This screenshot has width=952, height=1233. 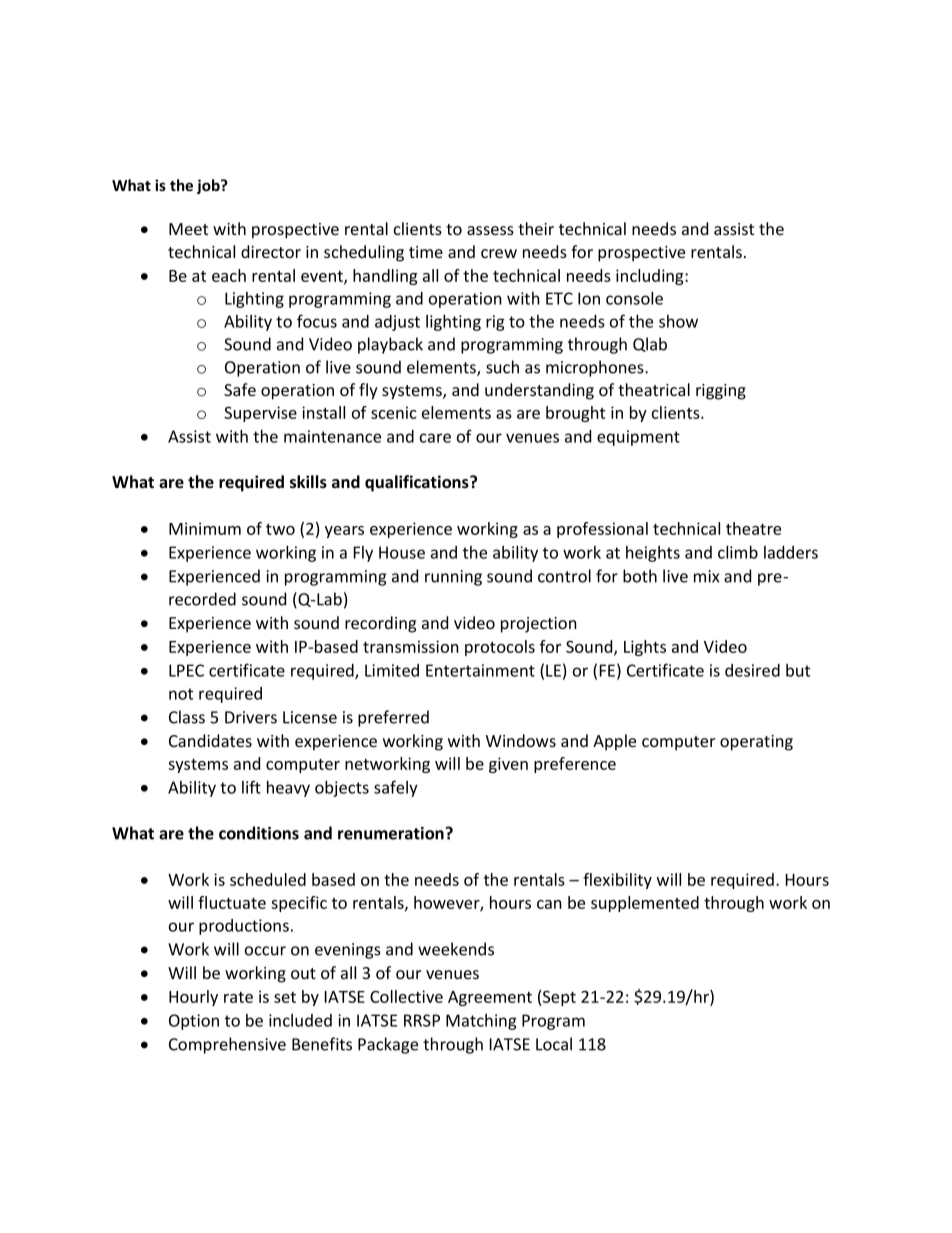 What do you see at coordinates (481, 1022) in the screenshot?
I see `Matching` at bounding box center [481, 1022].
